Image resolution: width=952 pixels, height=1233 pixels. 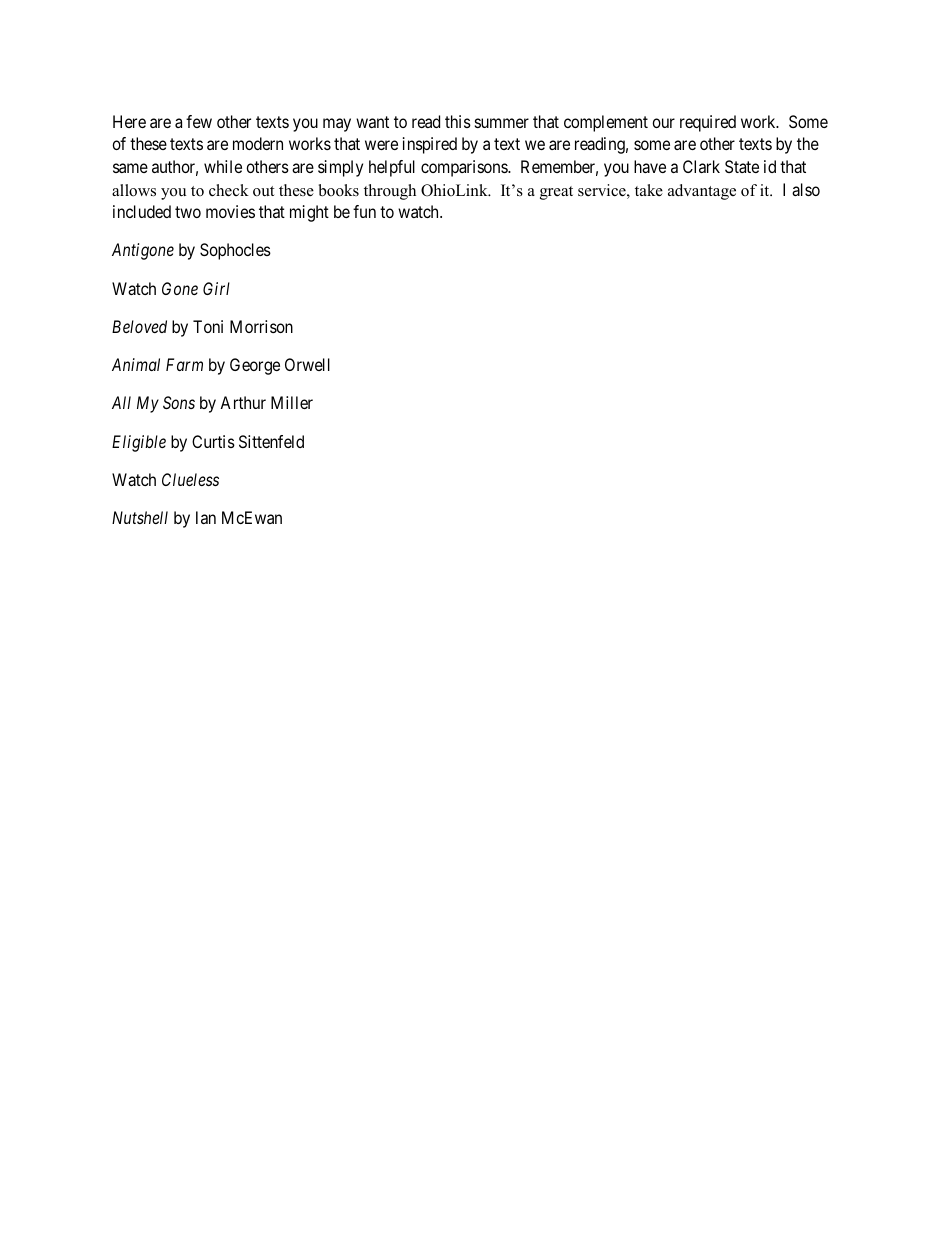 I want to click on George, so click(x=255, y=366).
